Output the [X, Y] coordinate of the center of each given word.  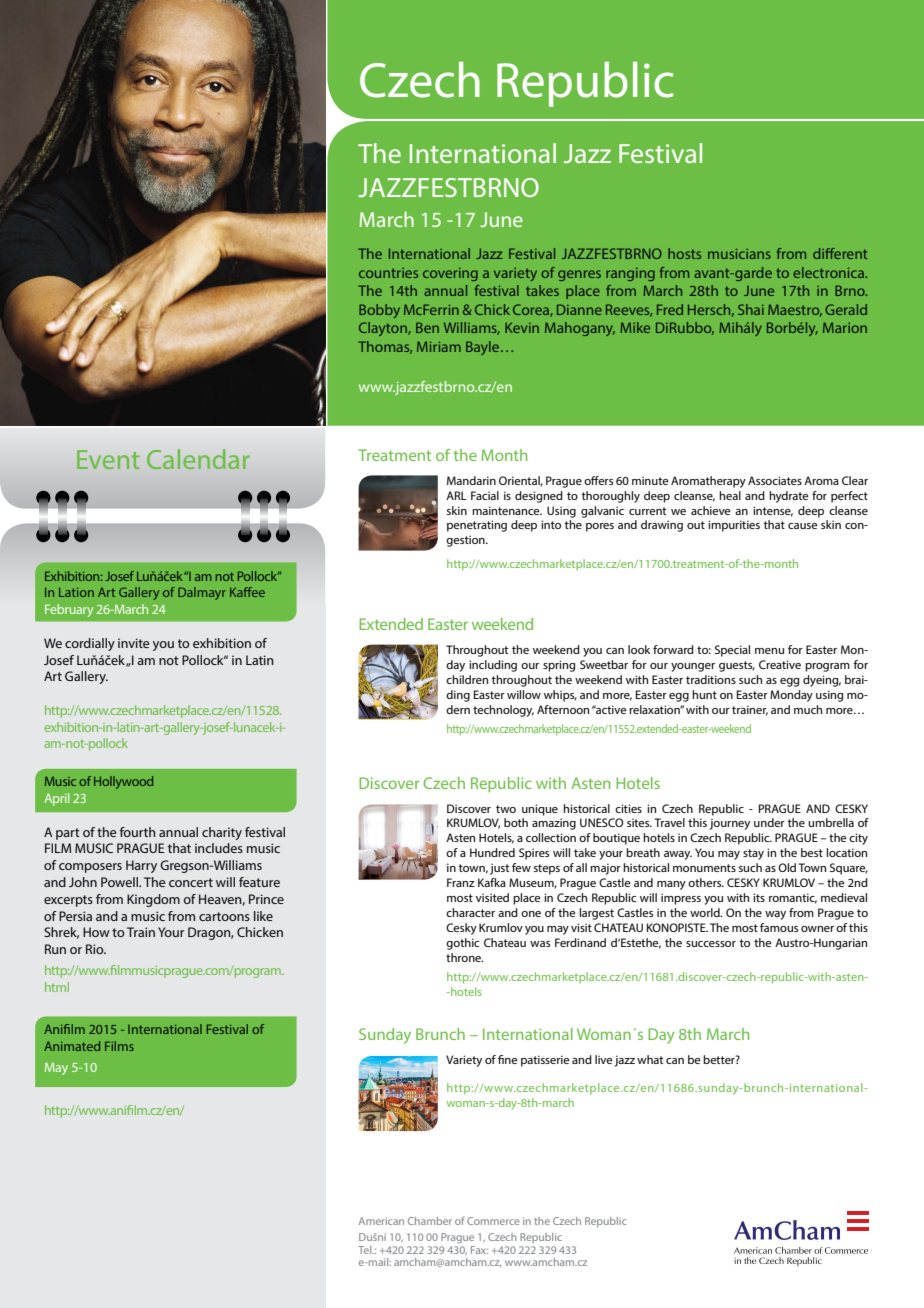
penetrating [477, 526]
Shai [751, 309]
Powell [120, 882]
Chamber [430, 1221]
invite [133, 643]
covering [450, 274]
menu [769, 651]
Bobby [379, 311]
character [470, 912]
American [381, 1221]
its [759, 897]
